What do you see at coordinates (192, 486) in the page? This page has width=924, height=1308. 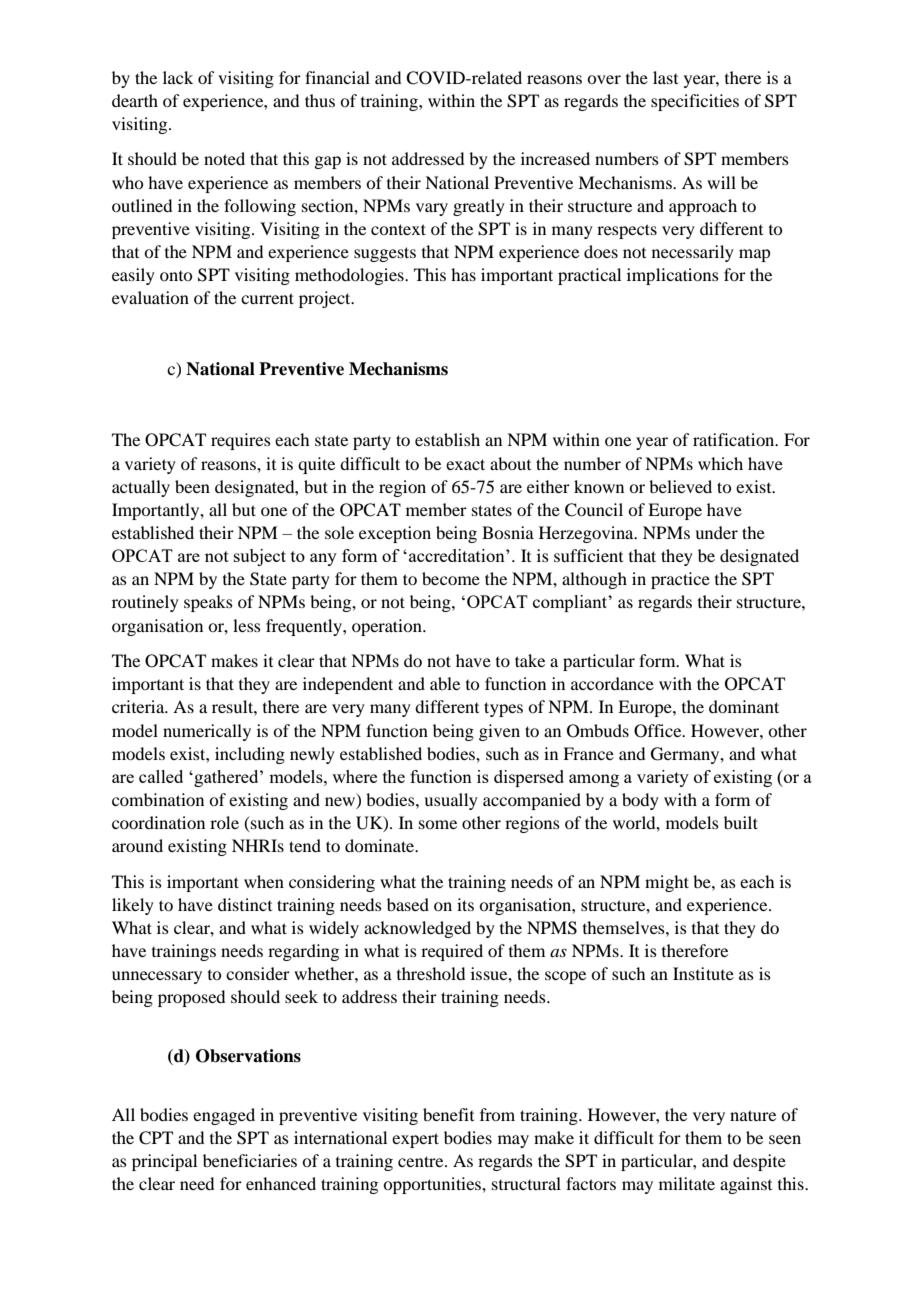 I see `been` at bounding box center [192, 486].
